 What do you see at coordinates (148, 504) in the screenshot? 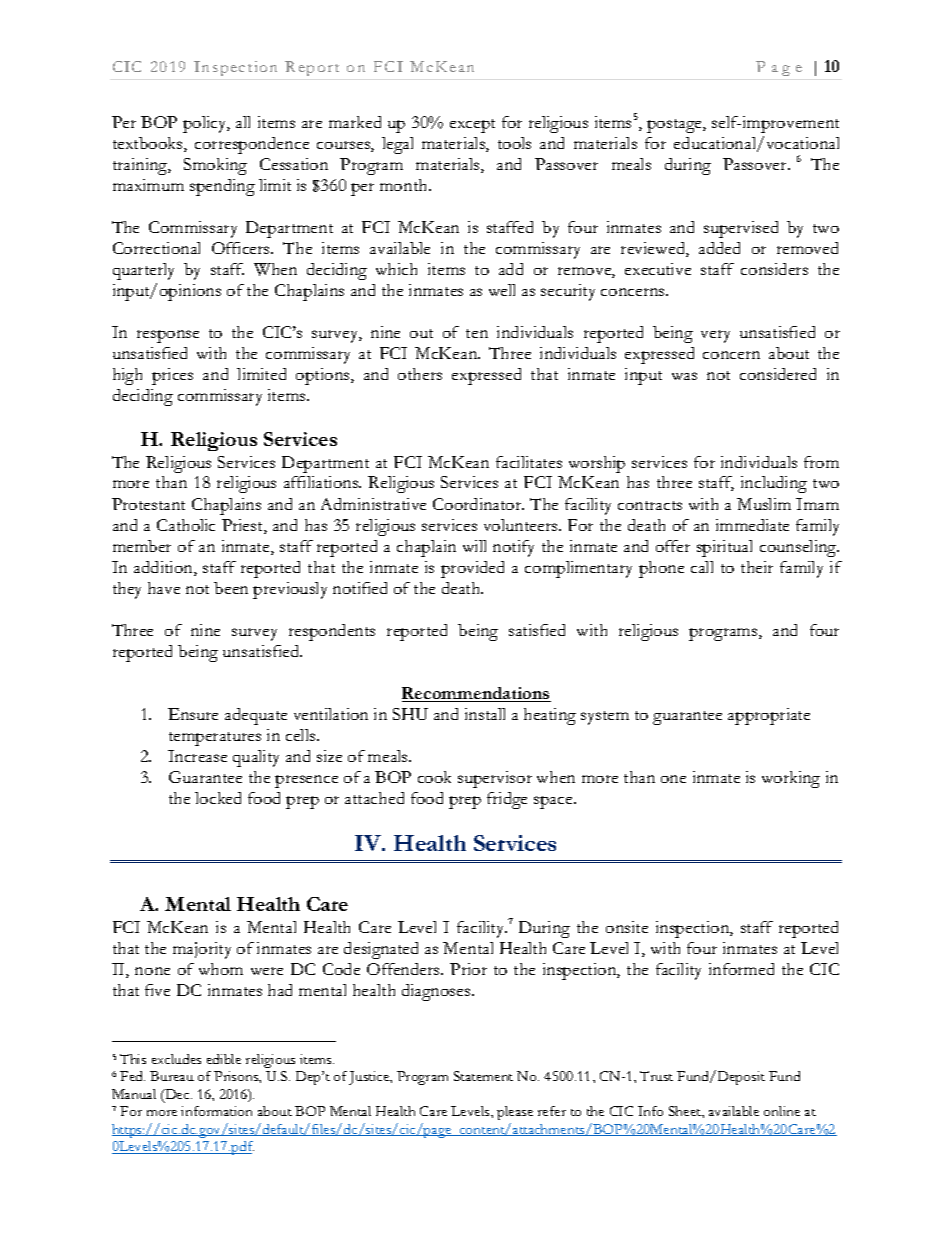
I see `Protestant` at bounding box center [148, 504].
